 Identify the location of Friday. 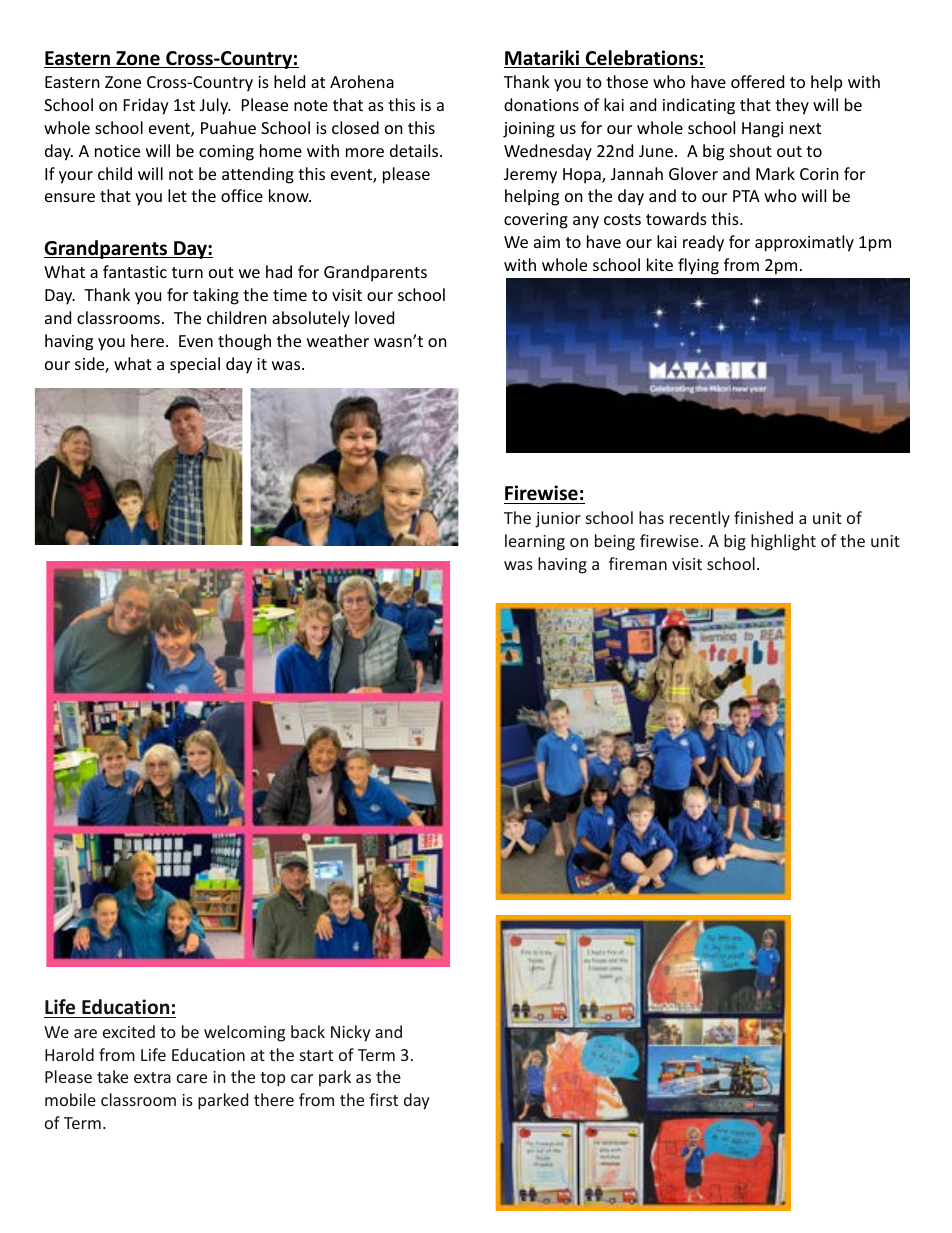
(146, 106).
